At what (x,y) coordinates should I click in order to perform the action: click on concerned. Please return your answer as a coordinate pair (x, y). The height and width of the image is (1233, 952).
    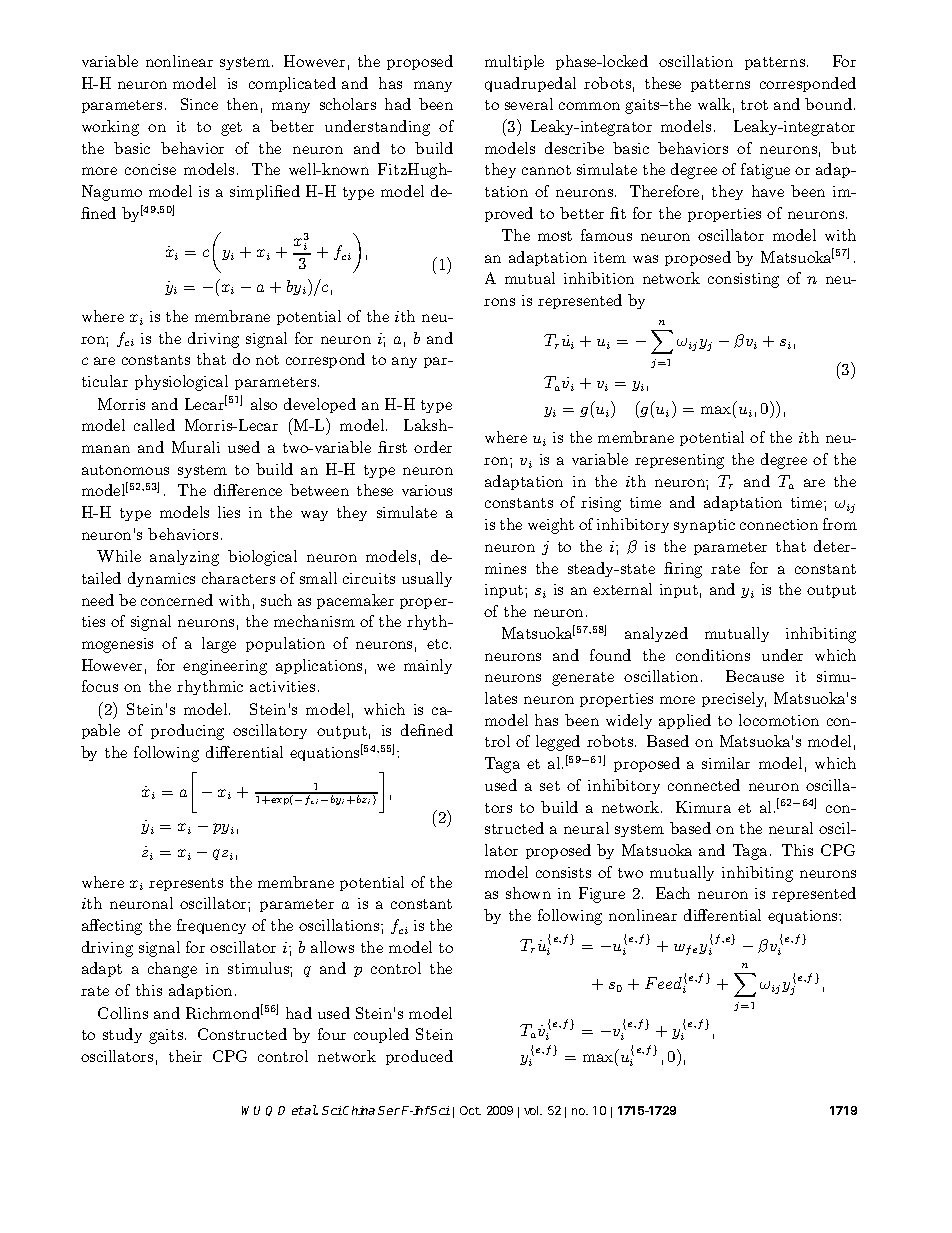
    Looking at the image, I should click on (177, 600).
